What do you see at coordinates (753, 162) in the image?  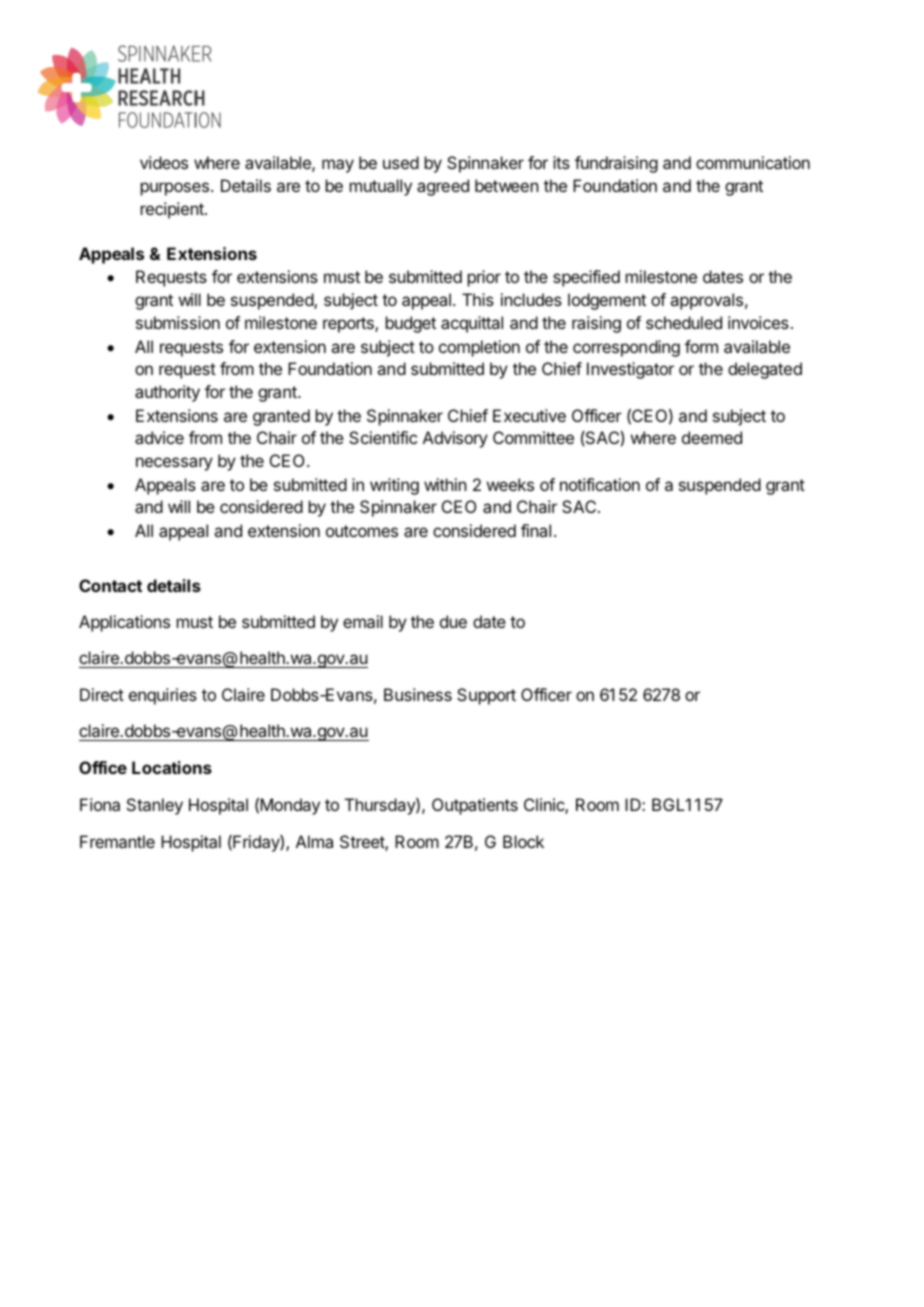 I see `communication` at bounding box center [753, 162].
